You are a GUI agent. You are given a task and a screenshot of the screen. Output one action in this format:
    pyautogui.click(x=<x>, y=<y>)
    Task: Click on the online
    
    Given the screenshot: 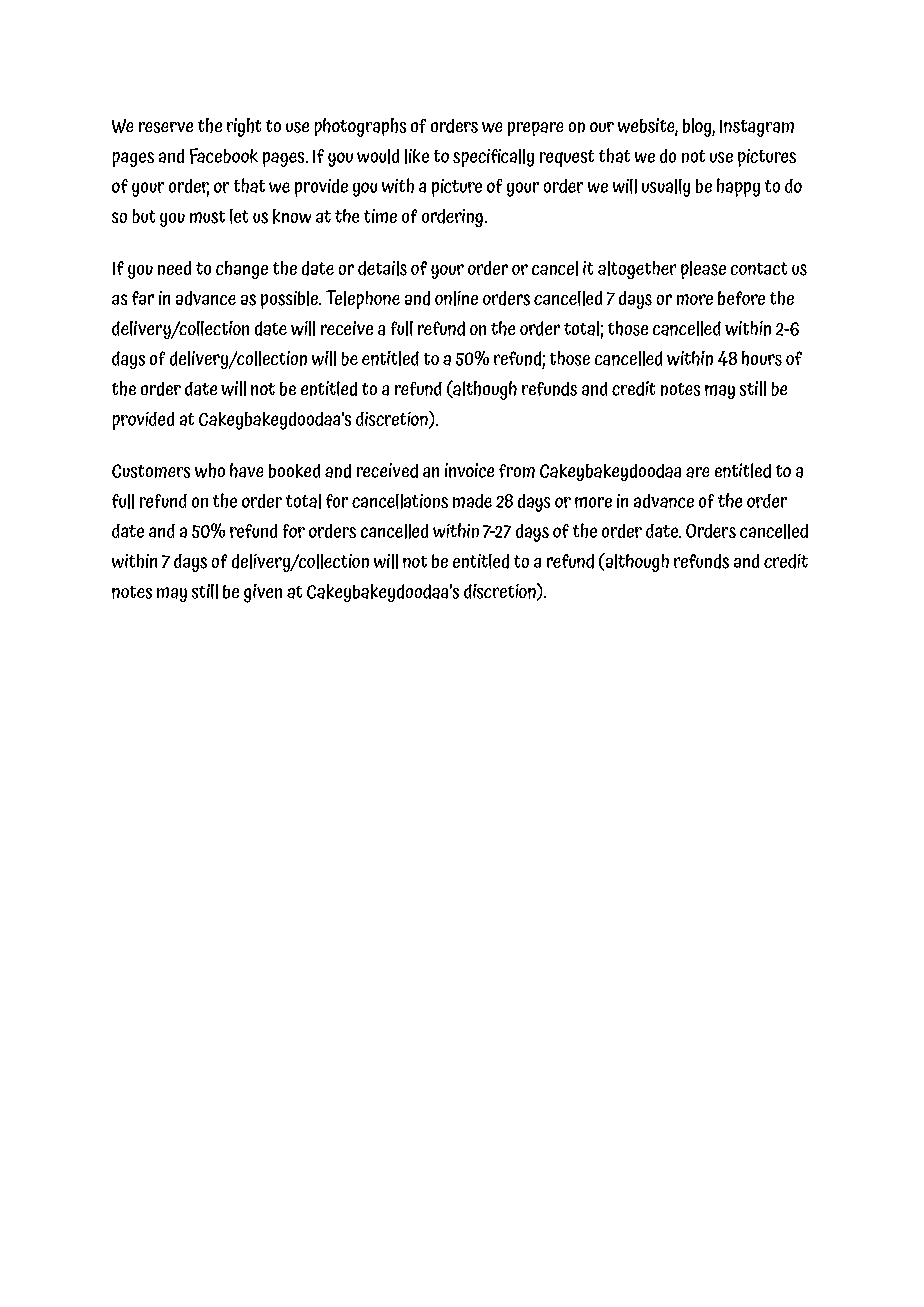 What is the action you would take?
    pyautogui.click(x=456, y=298)
